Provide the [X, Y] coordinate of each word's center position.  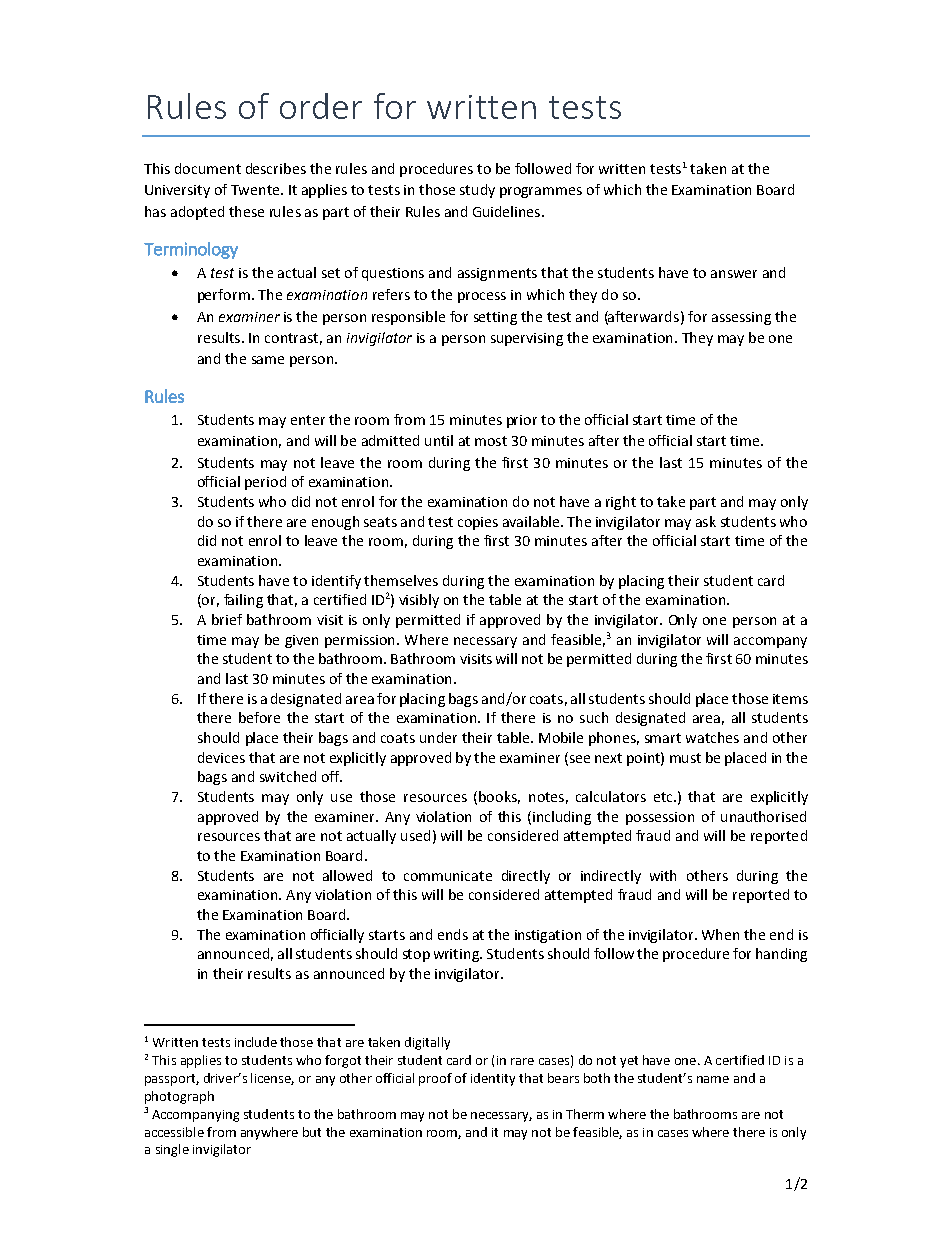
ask [706, 521]
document [208, 168]
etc [664, 797]
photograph [179, 1097]
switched [288, 776]
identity [493, 1079]
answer [734, 274]
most [491, 441]
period [265, 483]
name [713, 1079]
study [477, 191]
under [438, 737]
